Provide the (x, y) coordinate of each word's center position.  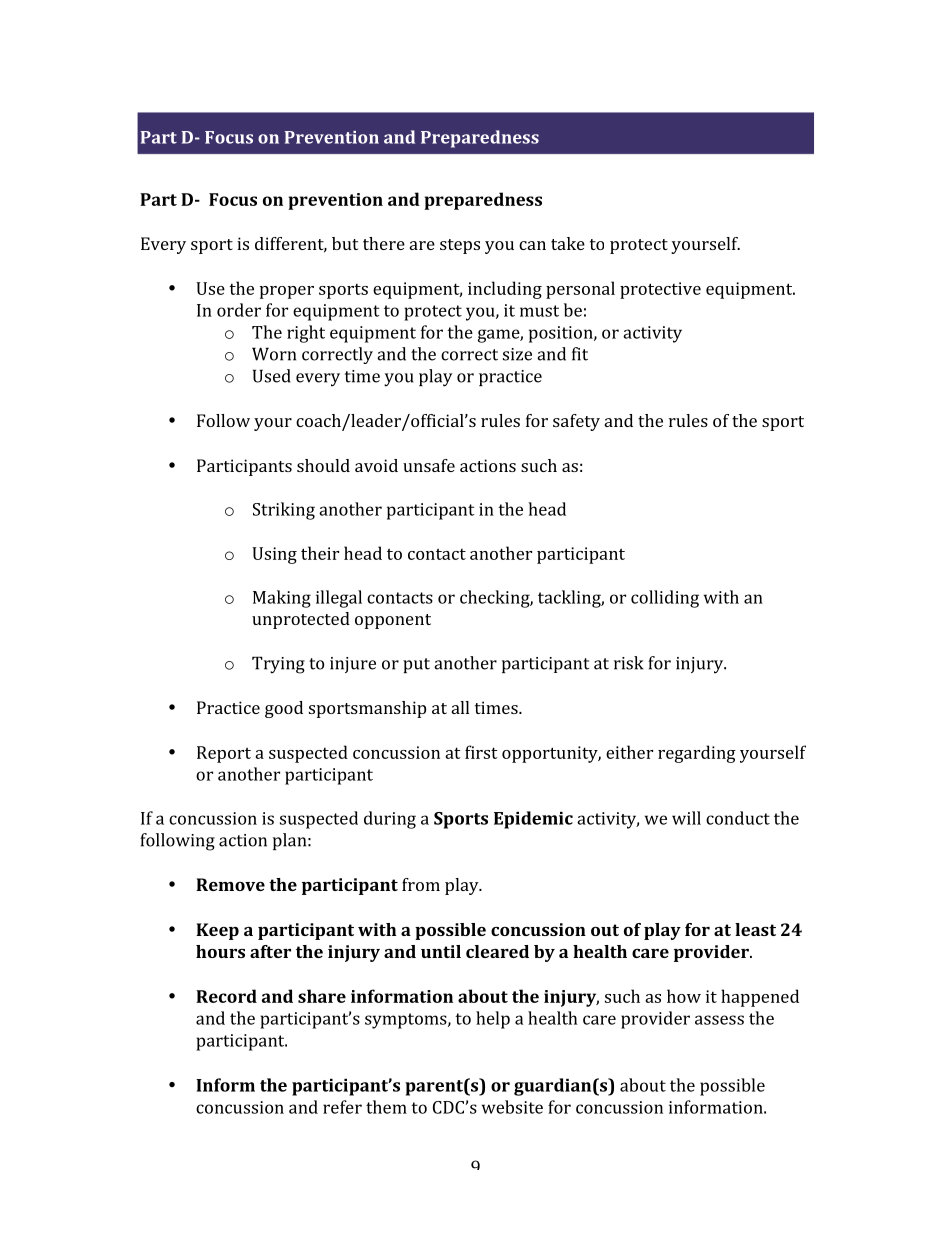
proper (287, 292)
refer (342, 1107)
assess (719, 1020)
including (505, 290)
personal (580, 290)
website (512, 1107)
